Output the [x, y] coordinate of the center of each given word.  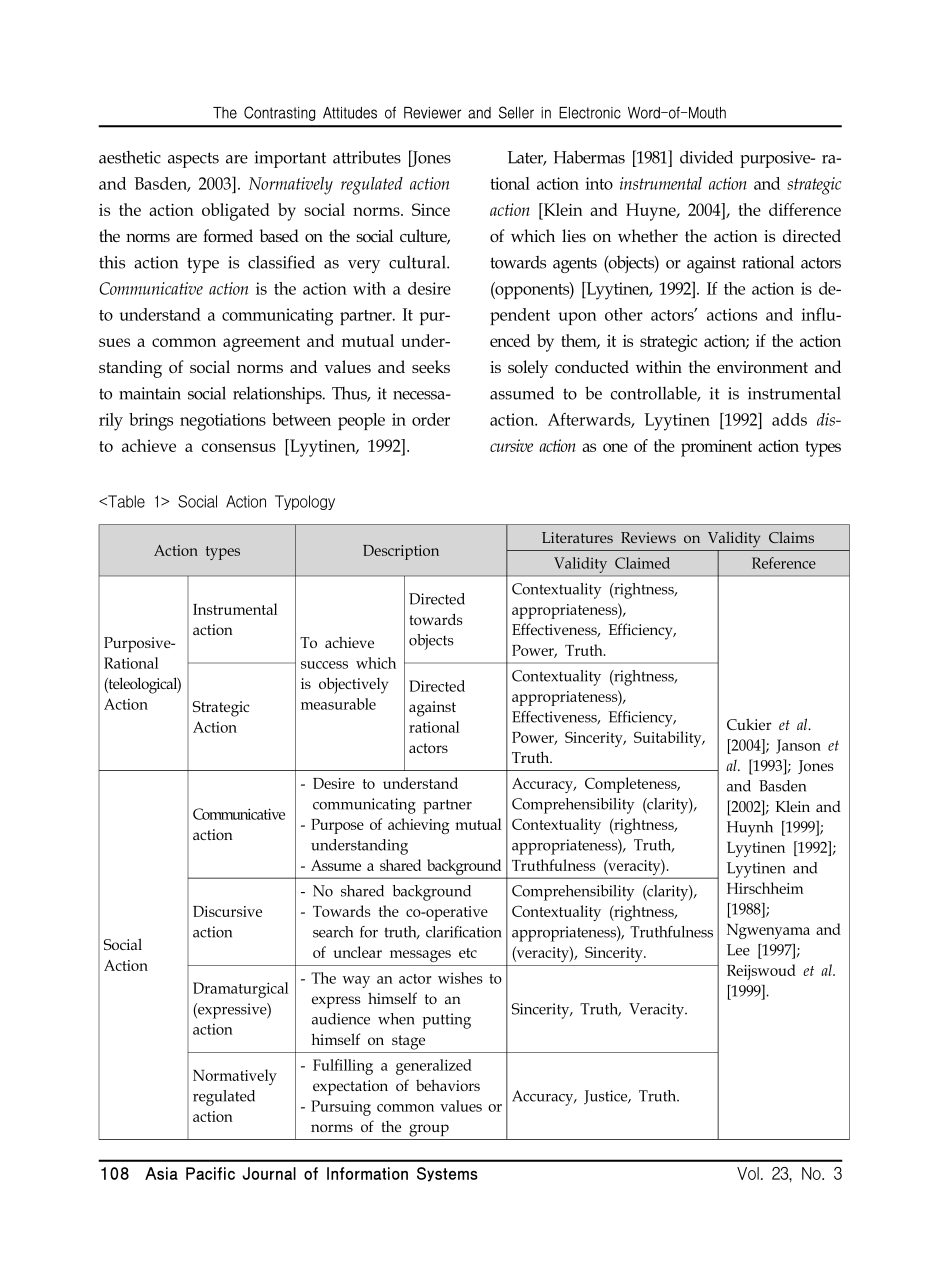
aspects [193, 160]
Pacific [210, 1173]
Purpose [337, 826]
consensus [239, 447]
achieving [418, 826]
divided [706, 157]
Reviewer [432, 113]
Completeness [632, 785]
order [431, 419]
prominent [716, 448]
